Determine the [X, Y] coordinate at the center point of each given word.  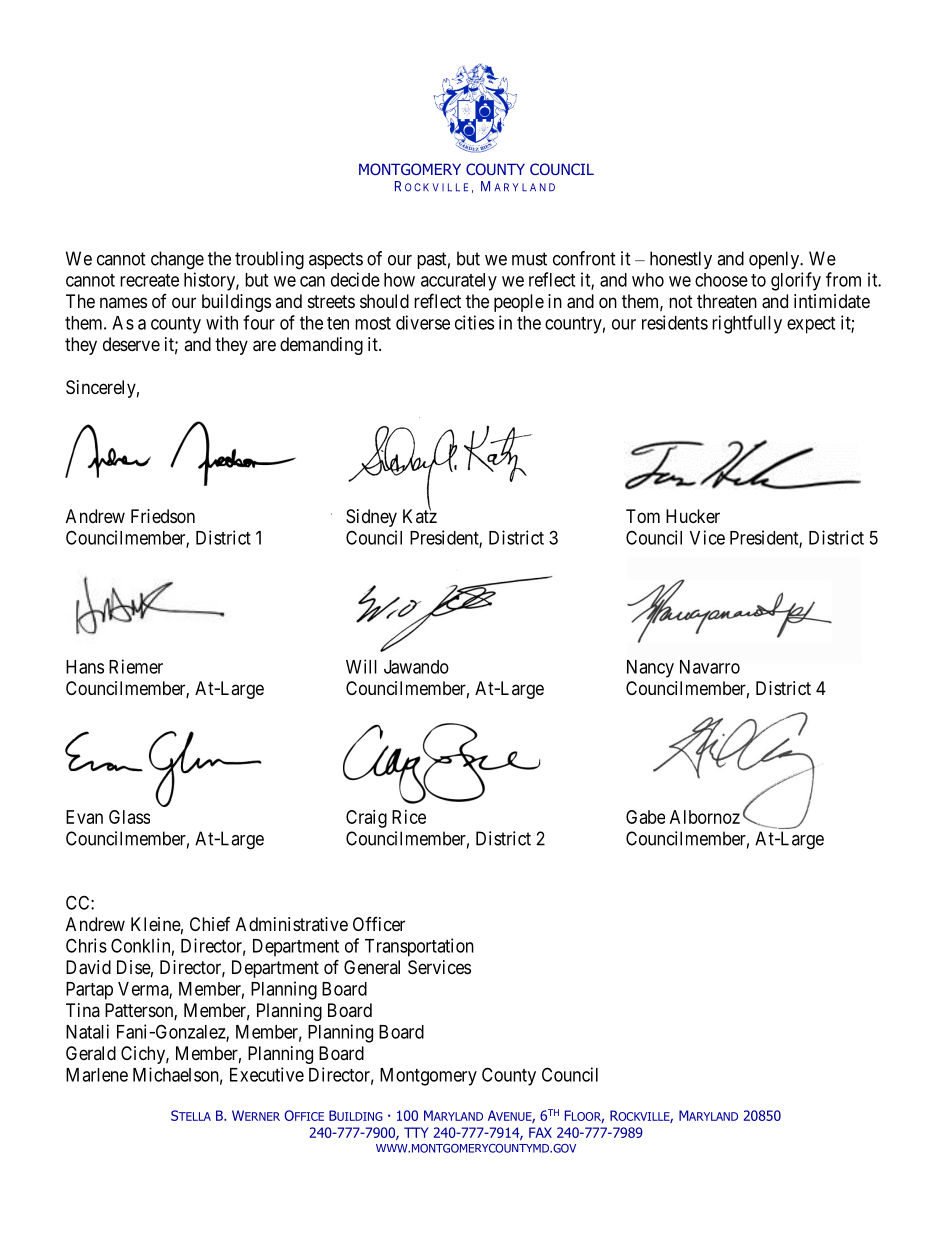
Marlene [97, 1075]
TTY [416, 1132]
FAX [540, 1132]
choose [721, 280]
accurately [459, 282]
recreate [149, 280]
